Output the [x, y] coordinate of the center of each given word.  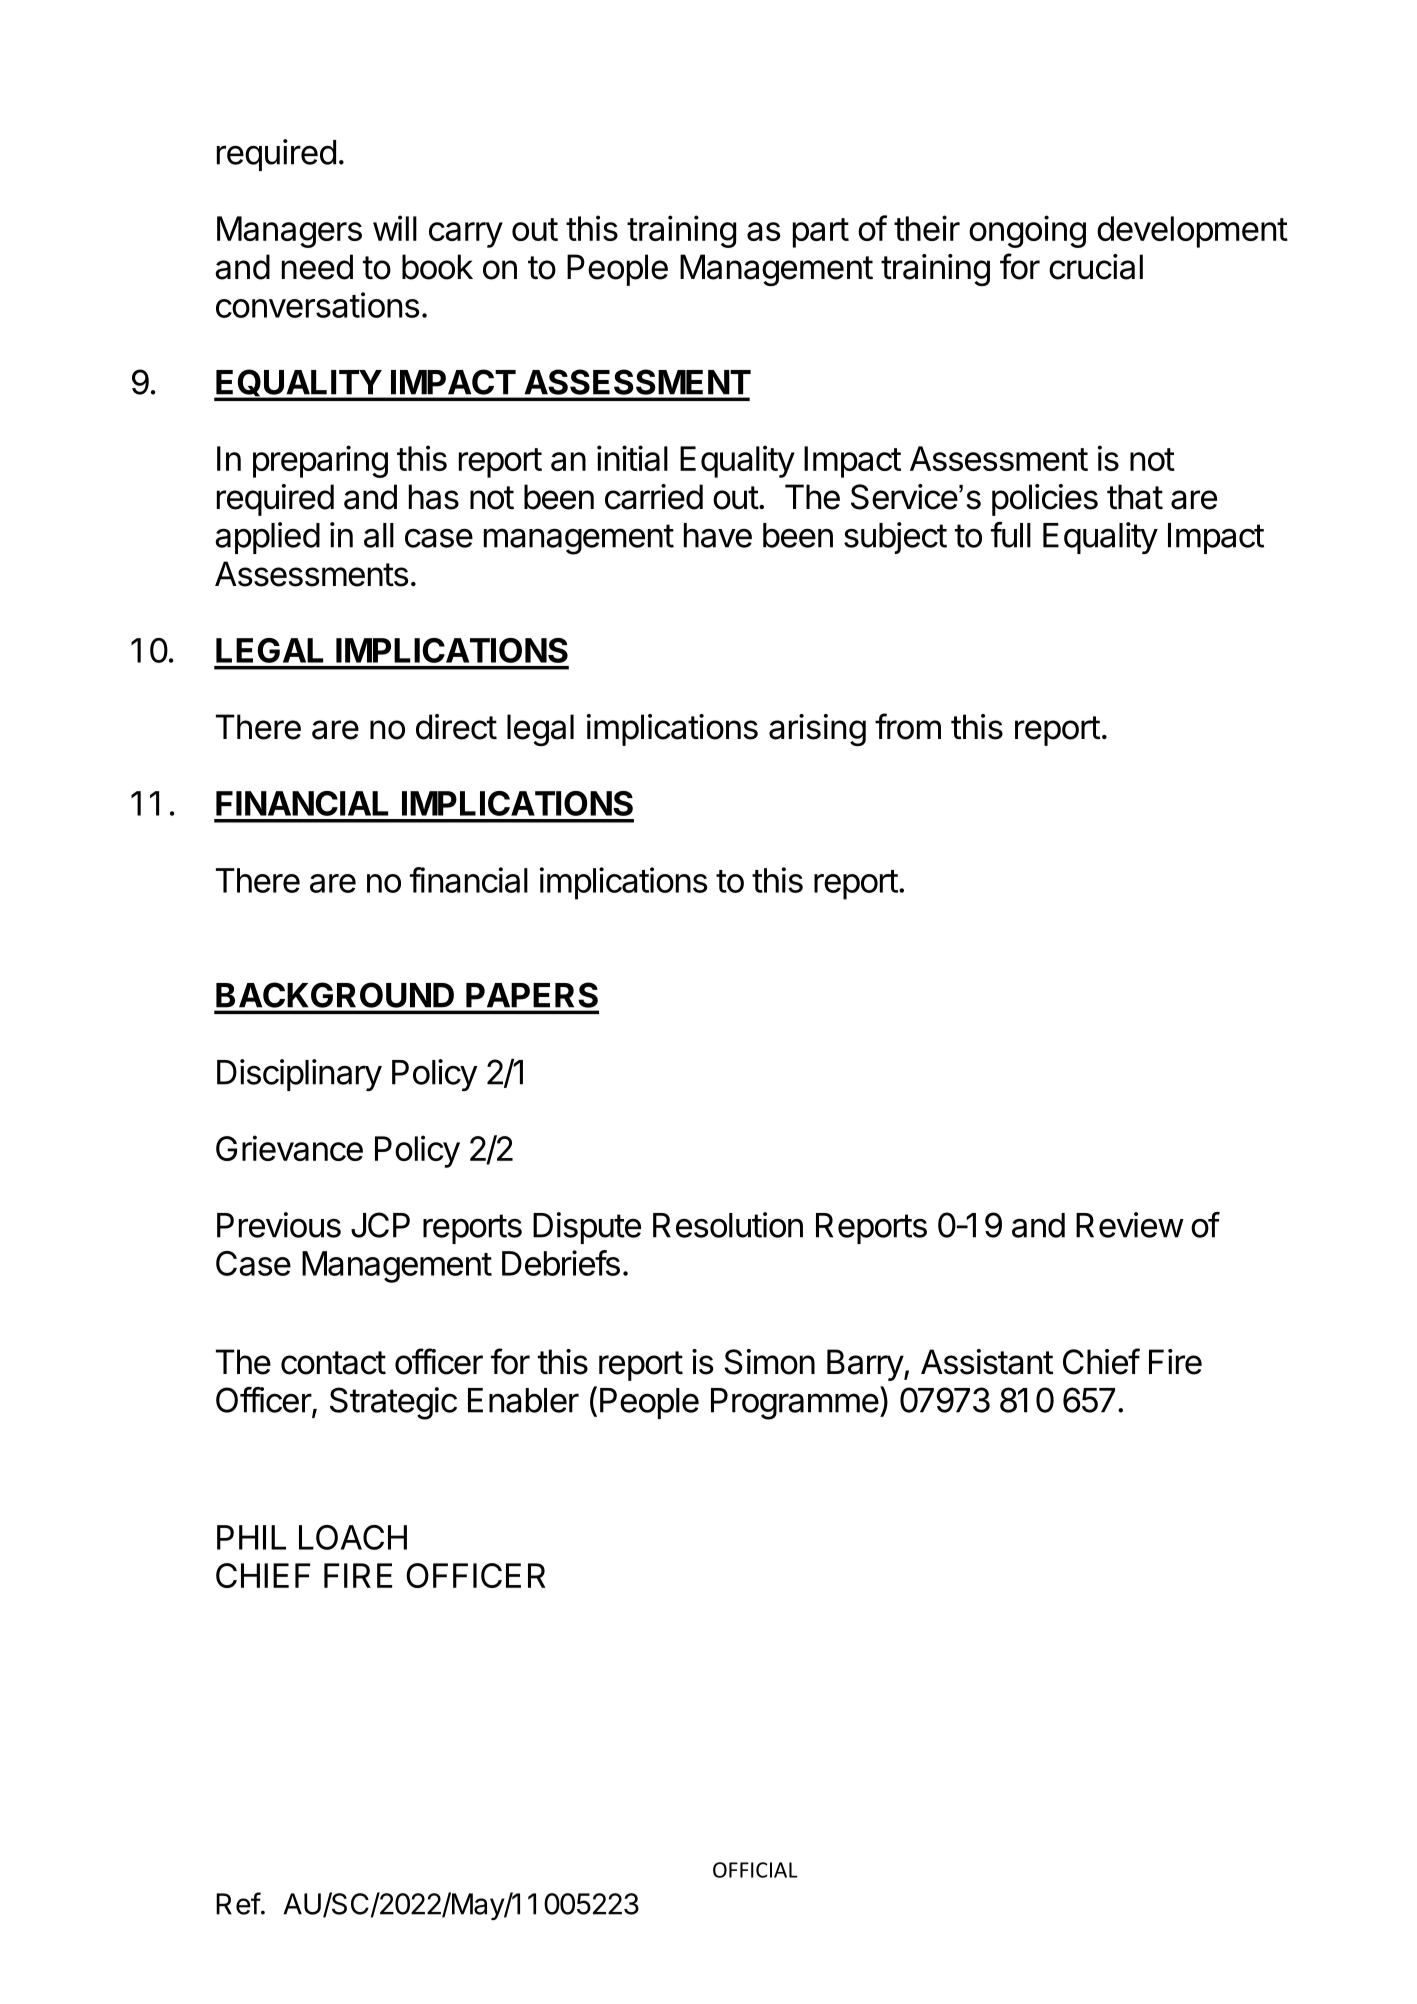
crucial [1096, 267]
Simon [769, 1362]
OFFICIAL [755, 1870]
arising [817, 730]
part [821, 233]
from [908, 726]
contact [333, 1363]
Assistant [987, 1362]
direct [456, 727]
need [317, 267]
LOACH [353, 1537]
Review [1129, 1225]
